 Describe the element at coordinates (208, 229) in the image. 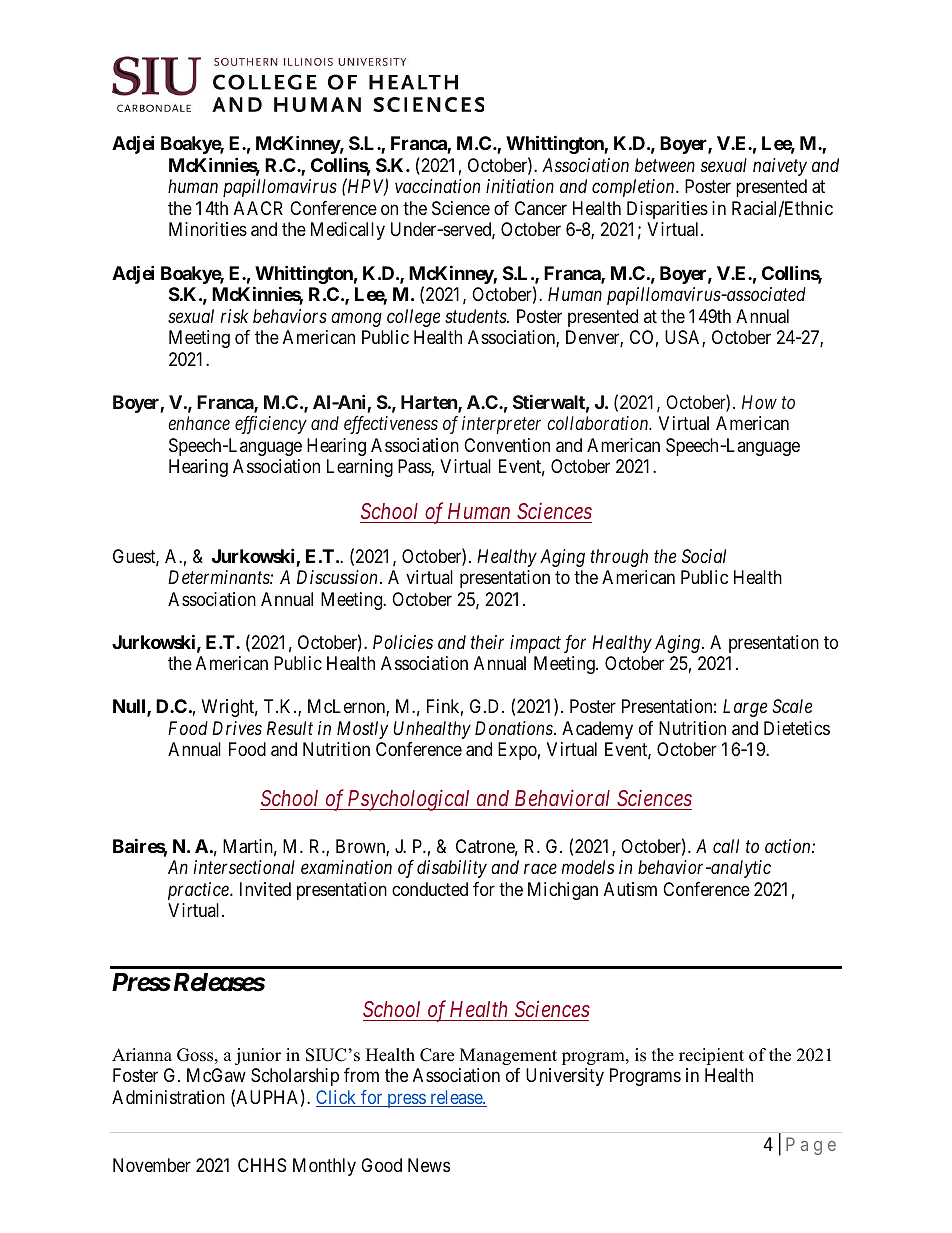

I see `Minorities` at that location.
